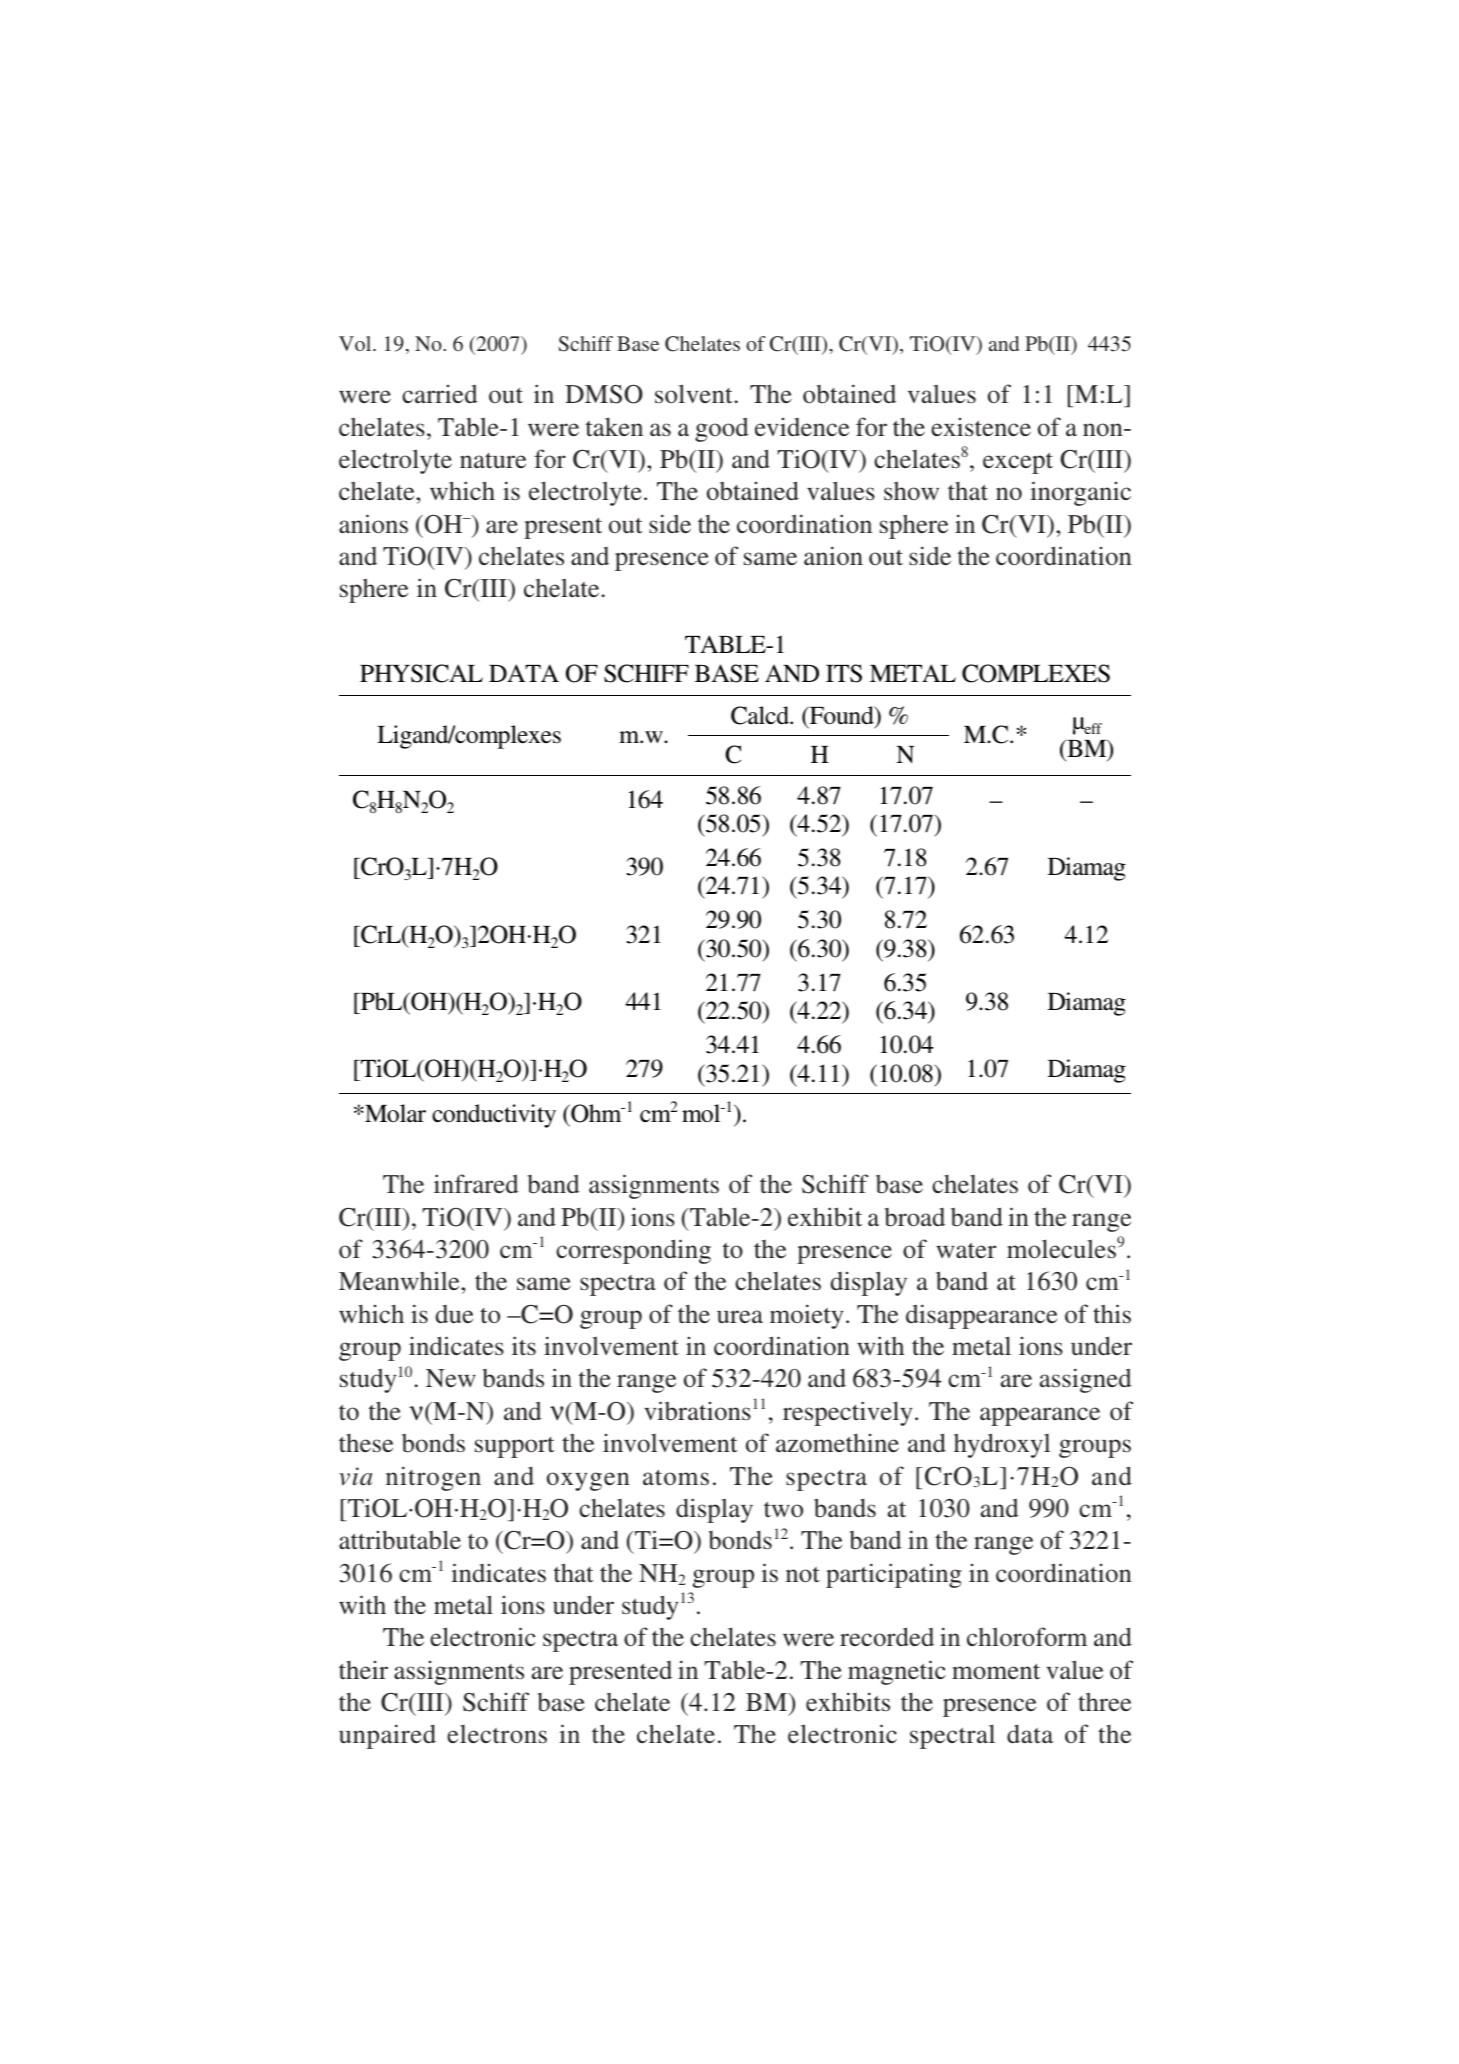 Image resolution: width=1459 pixels, height=2064 pixels. I want to click on Found, so click(841, 716).
